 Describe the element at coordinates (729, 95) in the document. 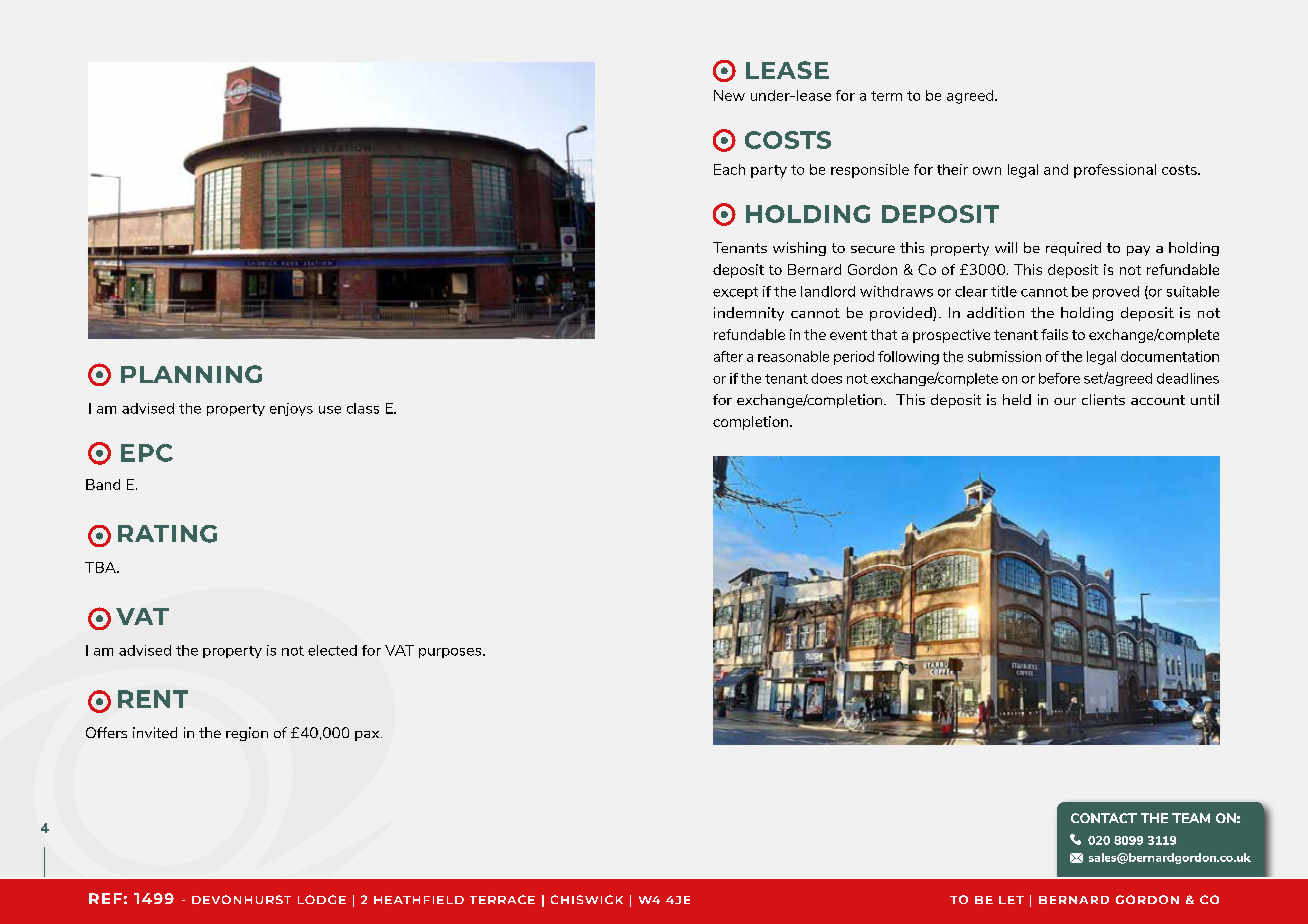

I see `New` at that location.
